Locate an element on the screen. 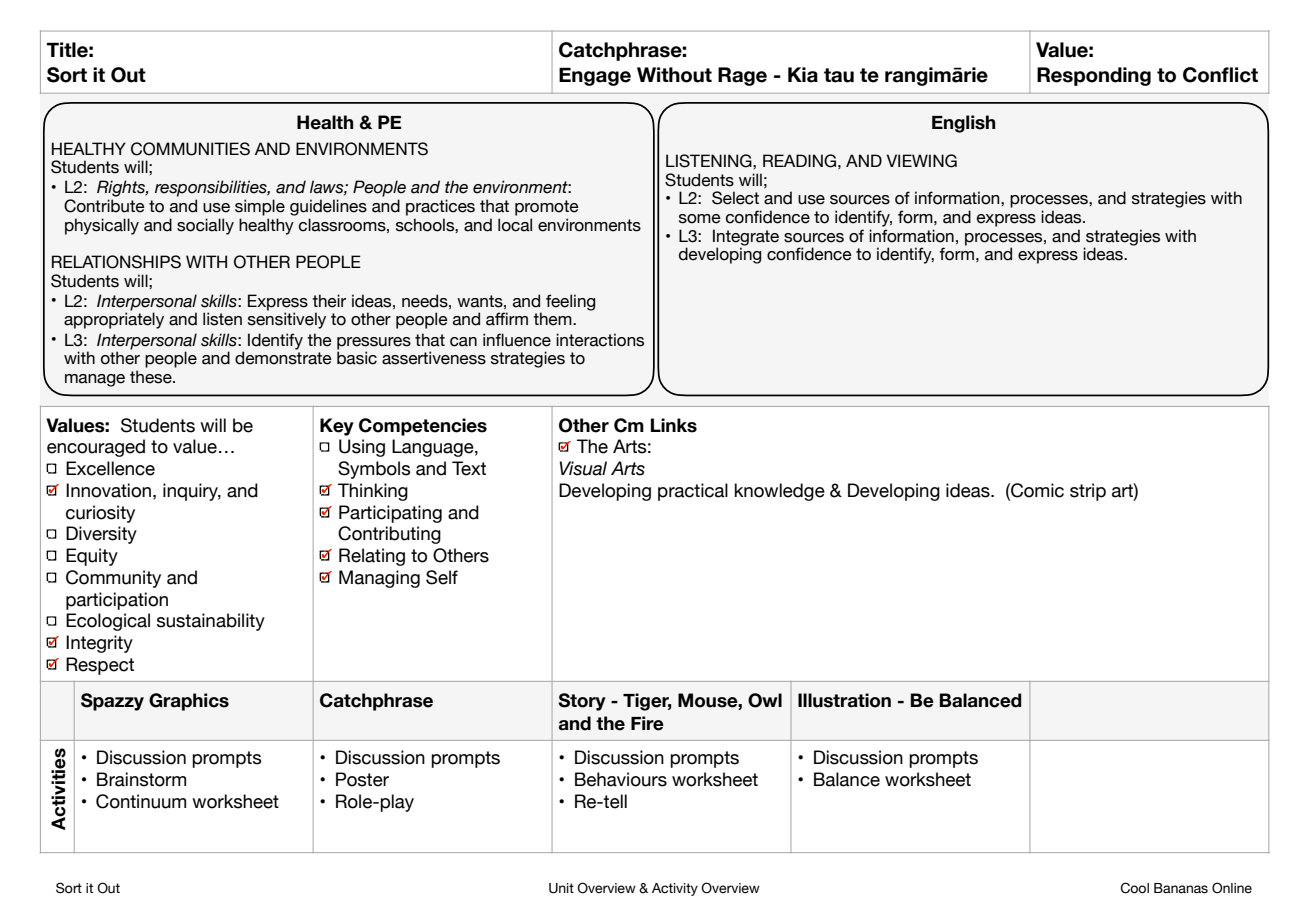 This screenshot has height=924, width=1308. sensitively is located at coordinates (287, 320).
